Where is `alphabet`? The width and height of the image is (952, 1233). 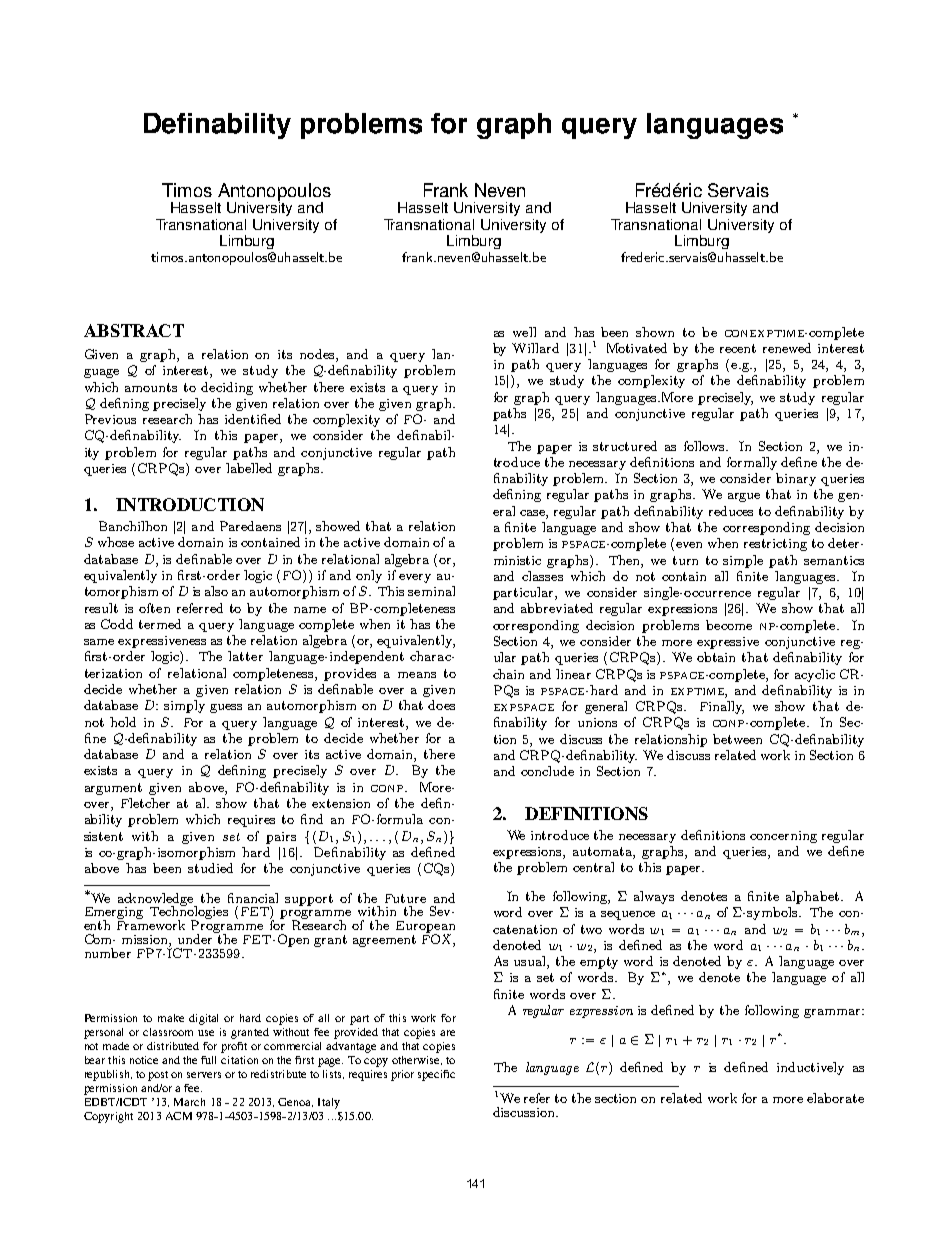 alphabet is located at coordinates (814, 897).
